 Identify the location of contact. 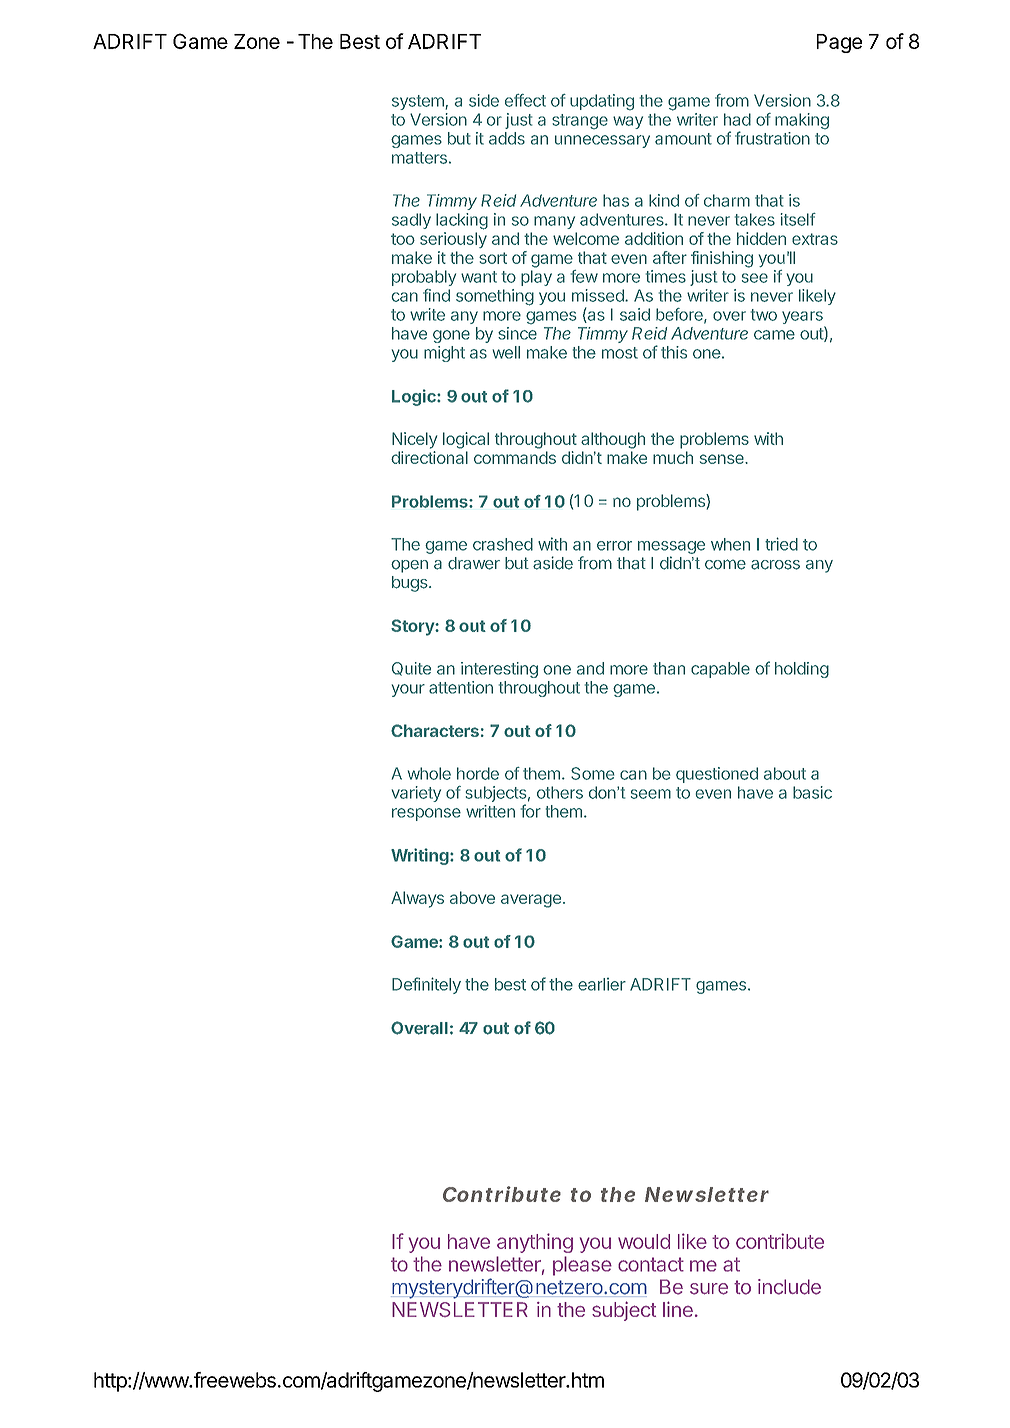
(651, 1264).
